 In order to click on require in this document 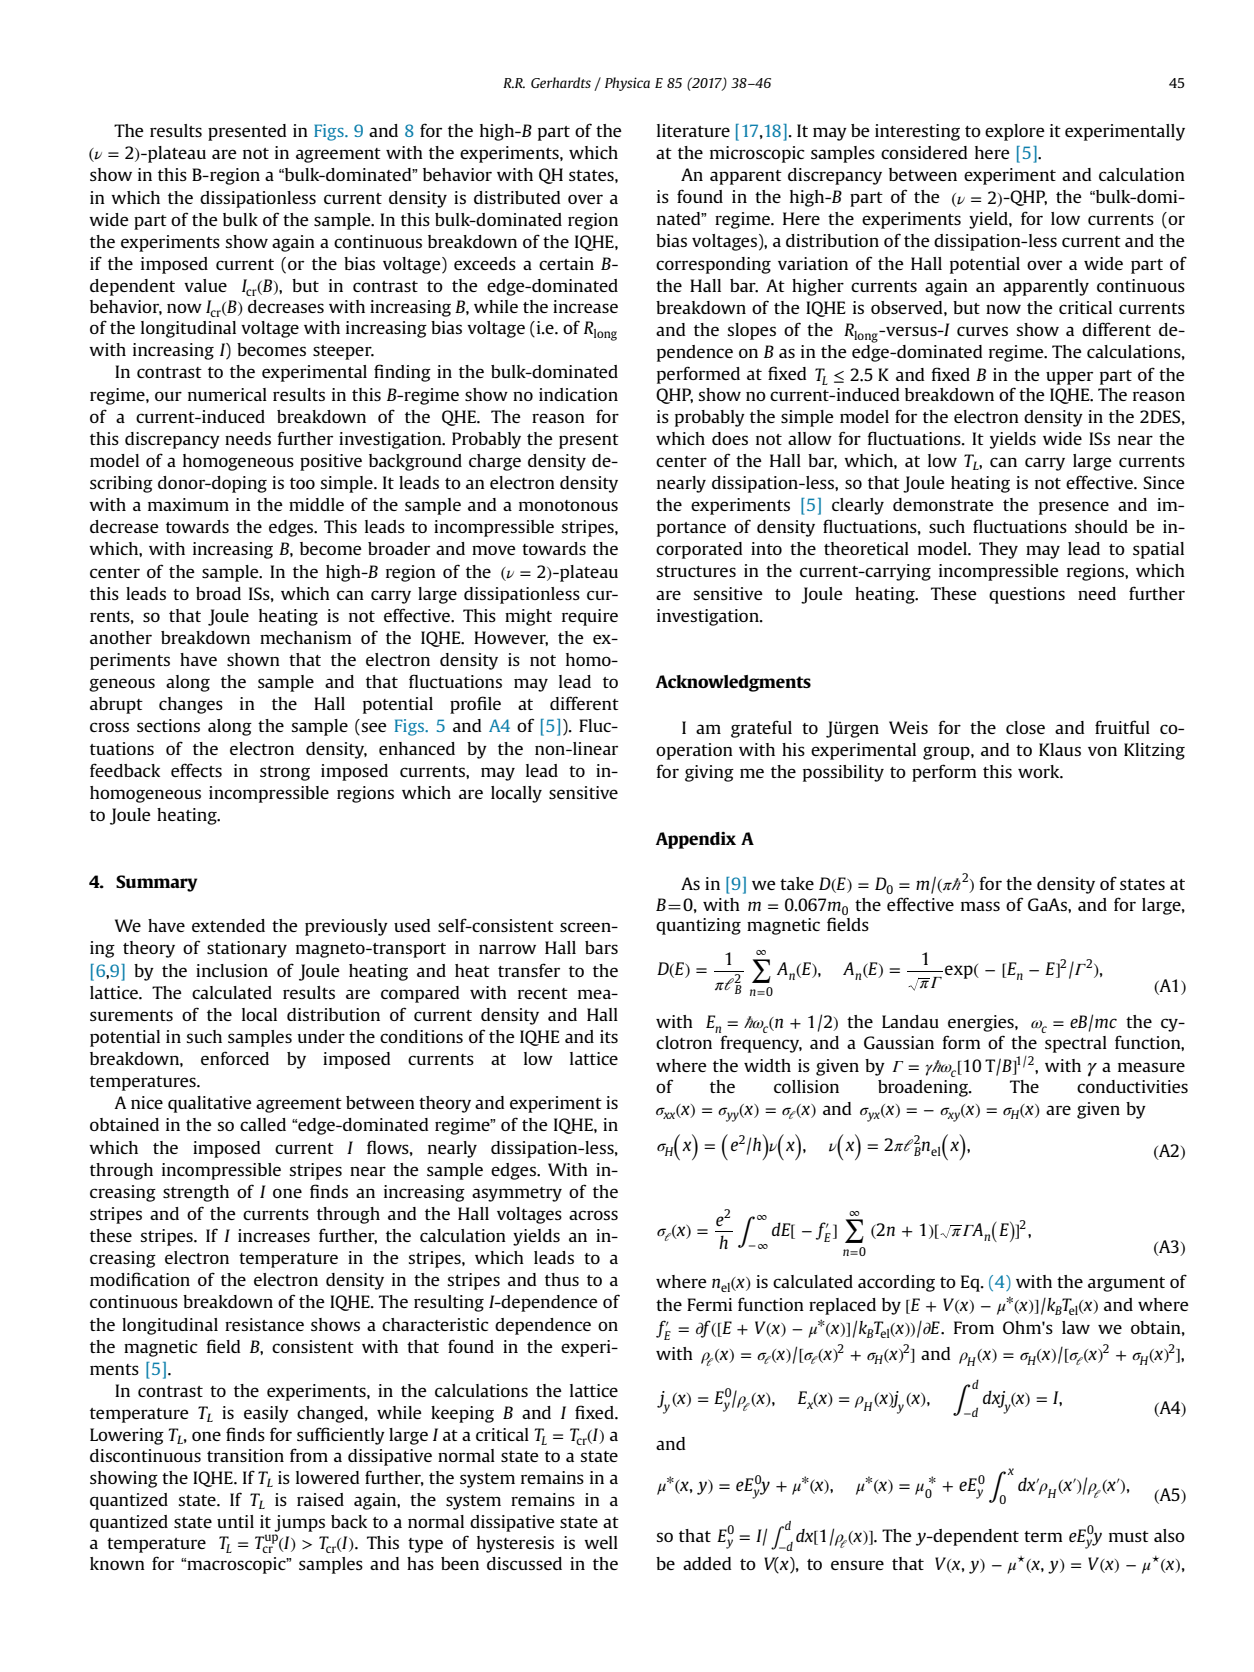, I will do `click(590, 617)`.
